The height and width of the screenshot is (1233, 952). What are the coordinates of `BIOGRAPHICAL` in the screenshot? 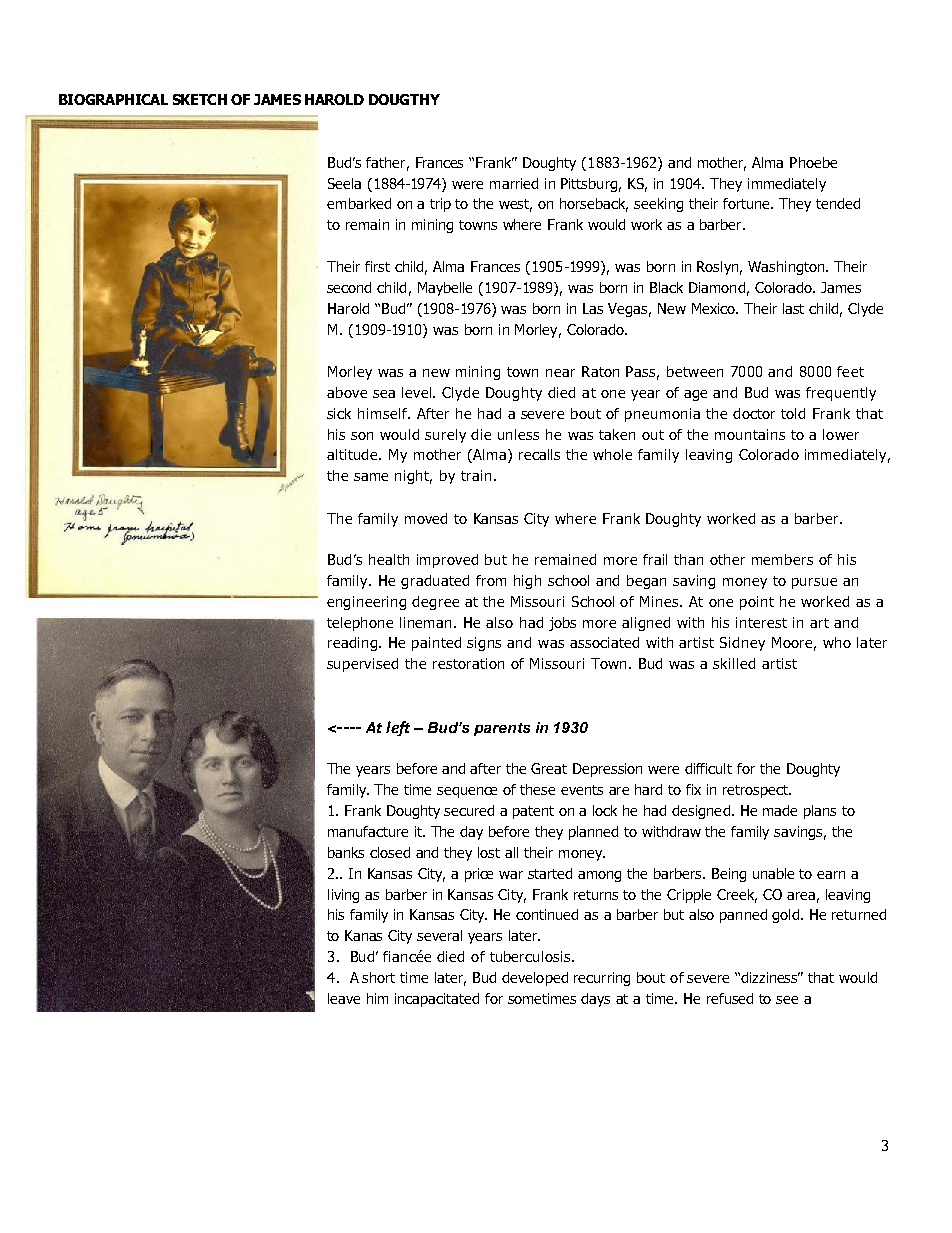 It's located at (113, 99).
